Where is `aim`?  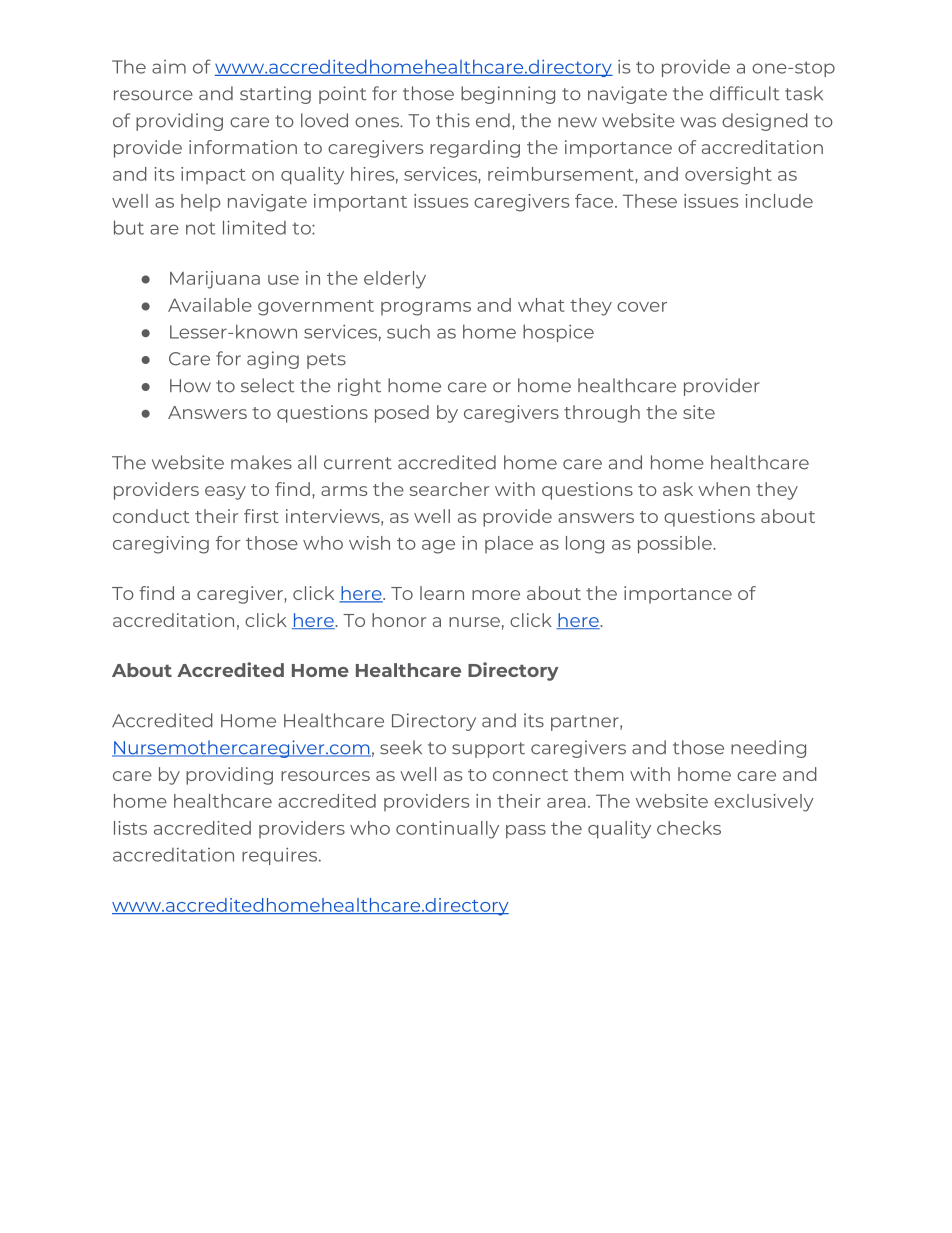
aim is located at coordinates (169, 67).
